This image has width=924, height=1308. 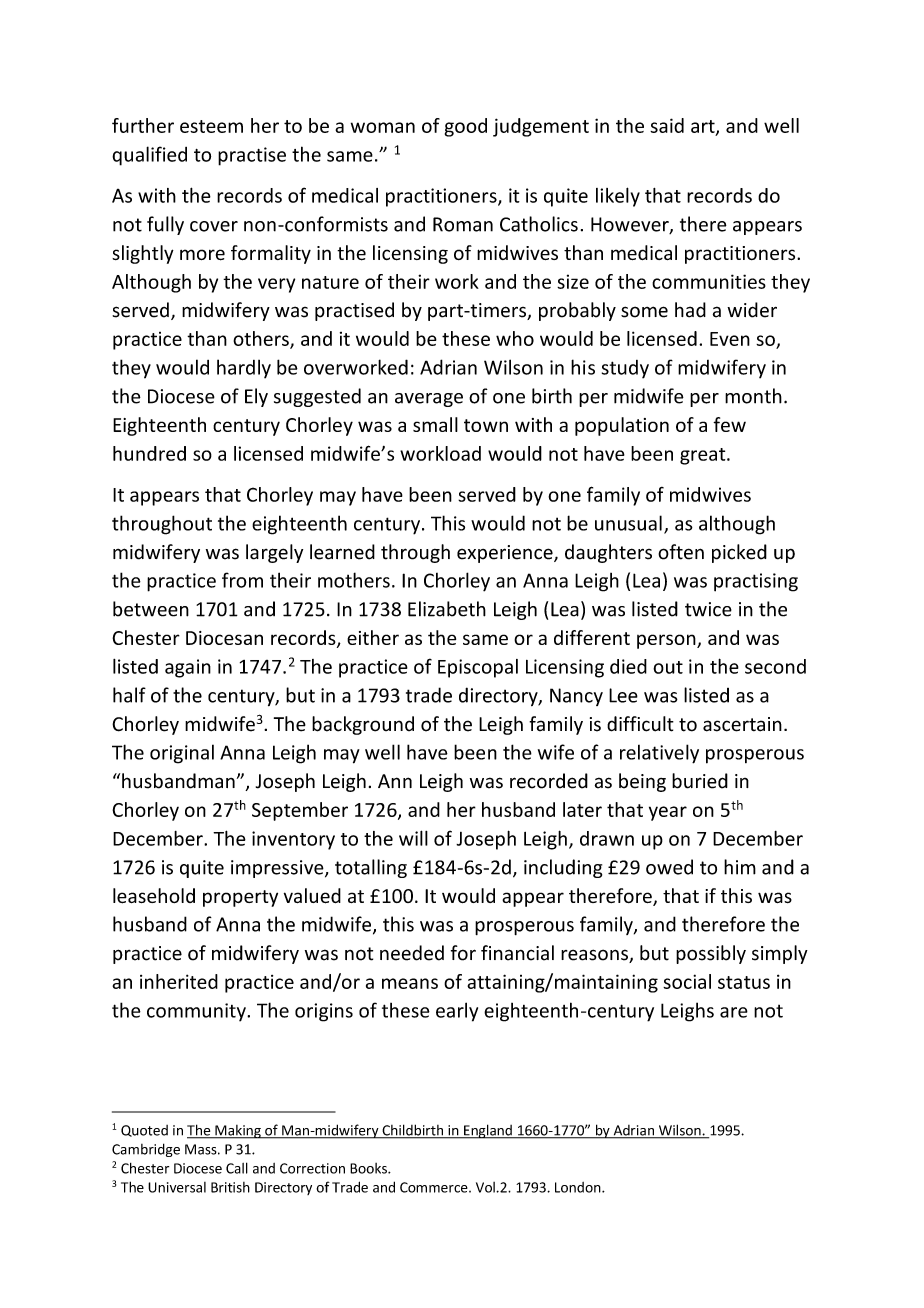 What do you see at coordinates (211, 126) in the image?
I see `esteem` at bounding box center [211, 126].
